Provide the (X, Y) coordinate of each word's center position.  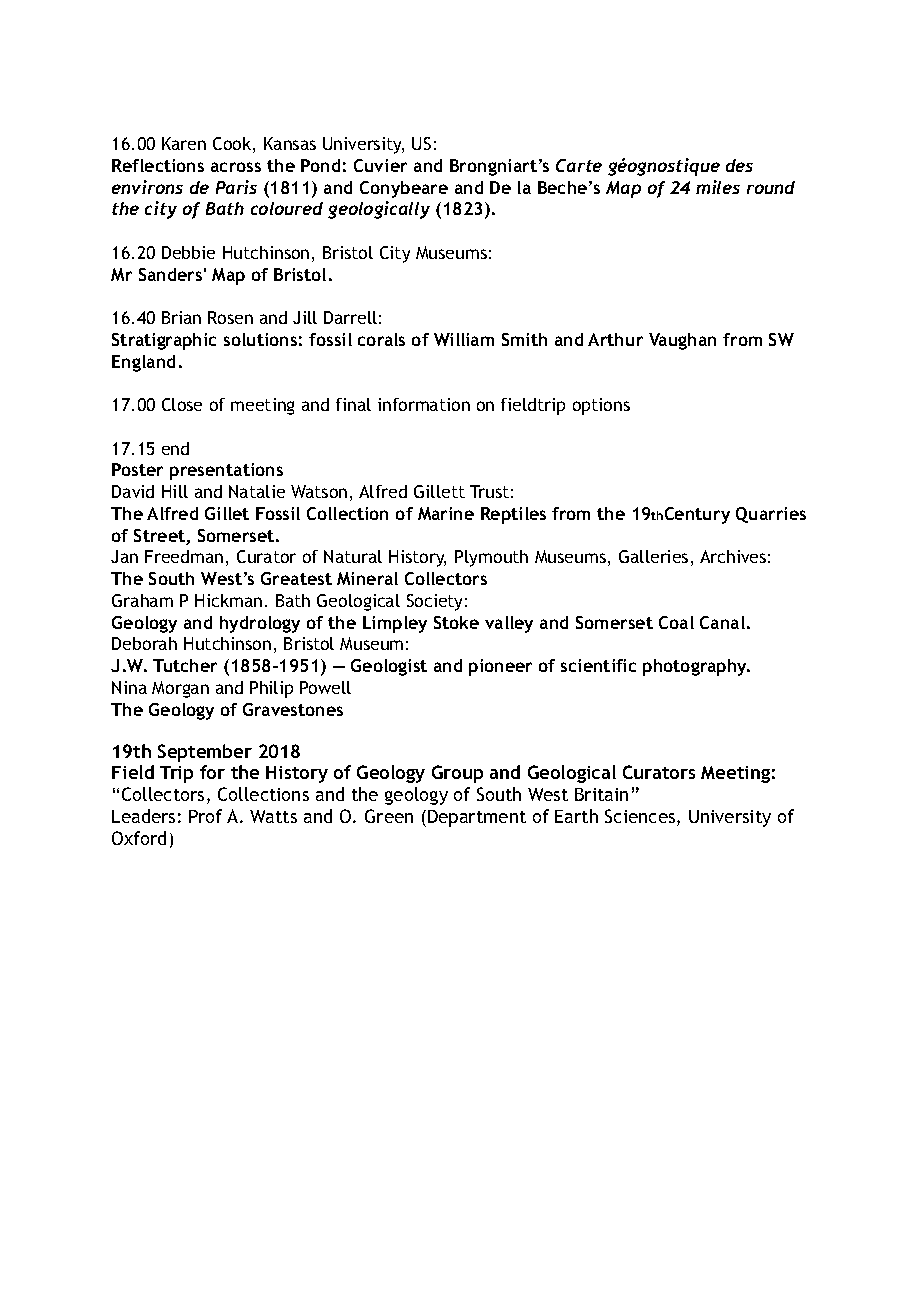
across (236, 167)
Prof (205, 816)
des (739, 165)
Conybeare (404, 189)
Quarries (771, 515)
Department (477, 818)
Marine (446, 513)
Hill (175, 491)
